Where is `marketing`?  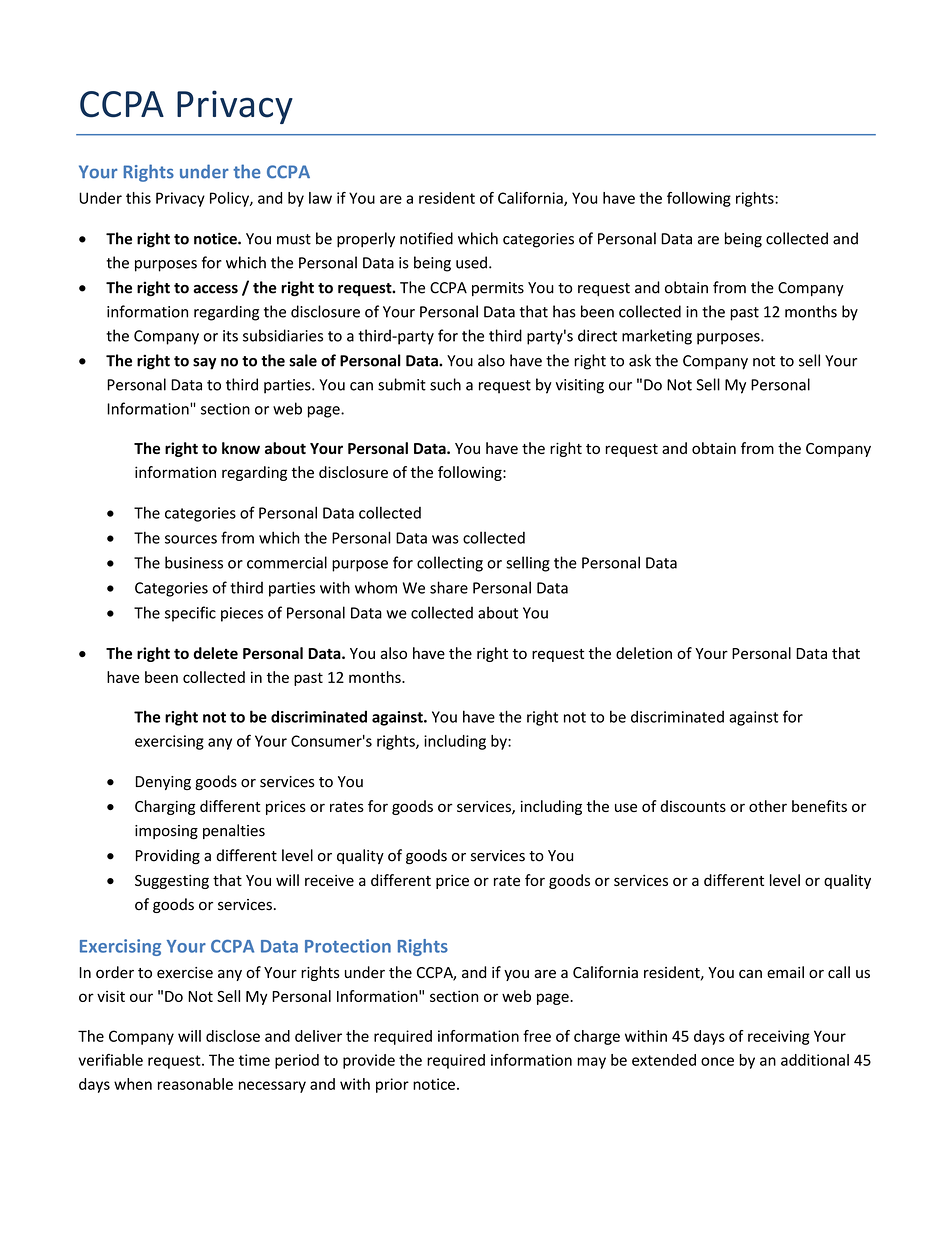 marketing is located at coordinates (657, 337).
